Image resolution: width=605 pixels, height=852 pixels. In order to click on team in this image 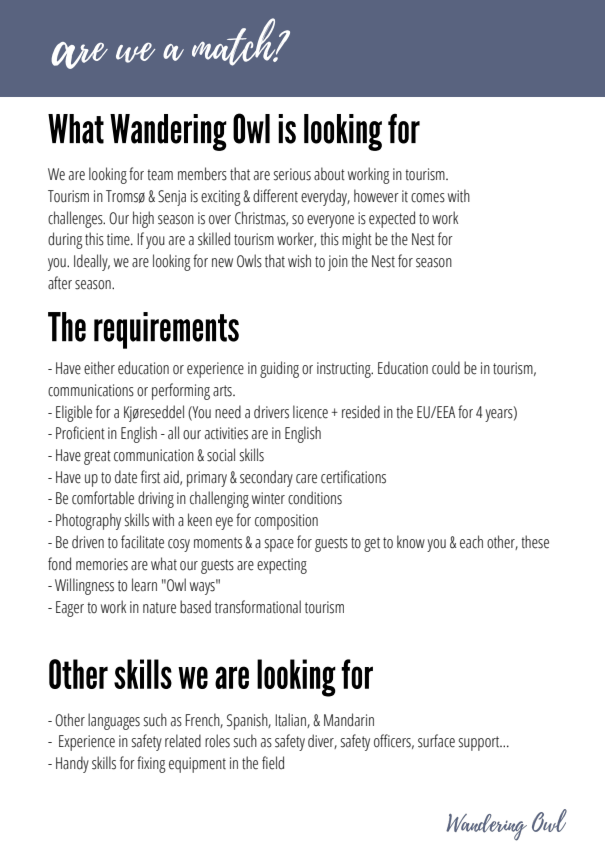, I will do `click(160, 175)`.
